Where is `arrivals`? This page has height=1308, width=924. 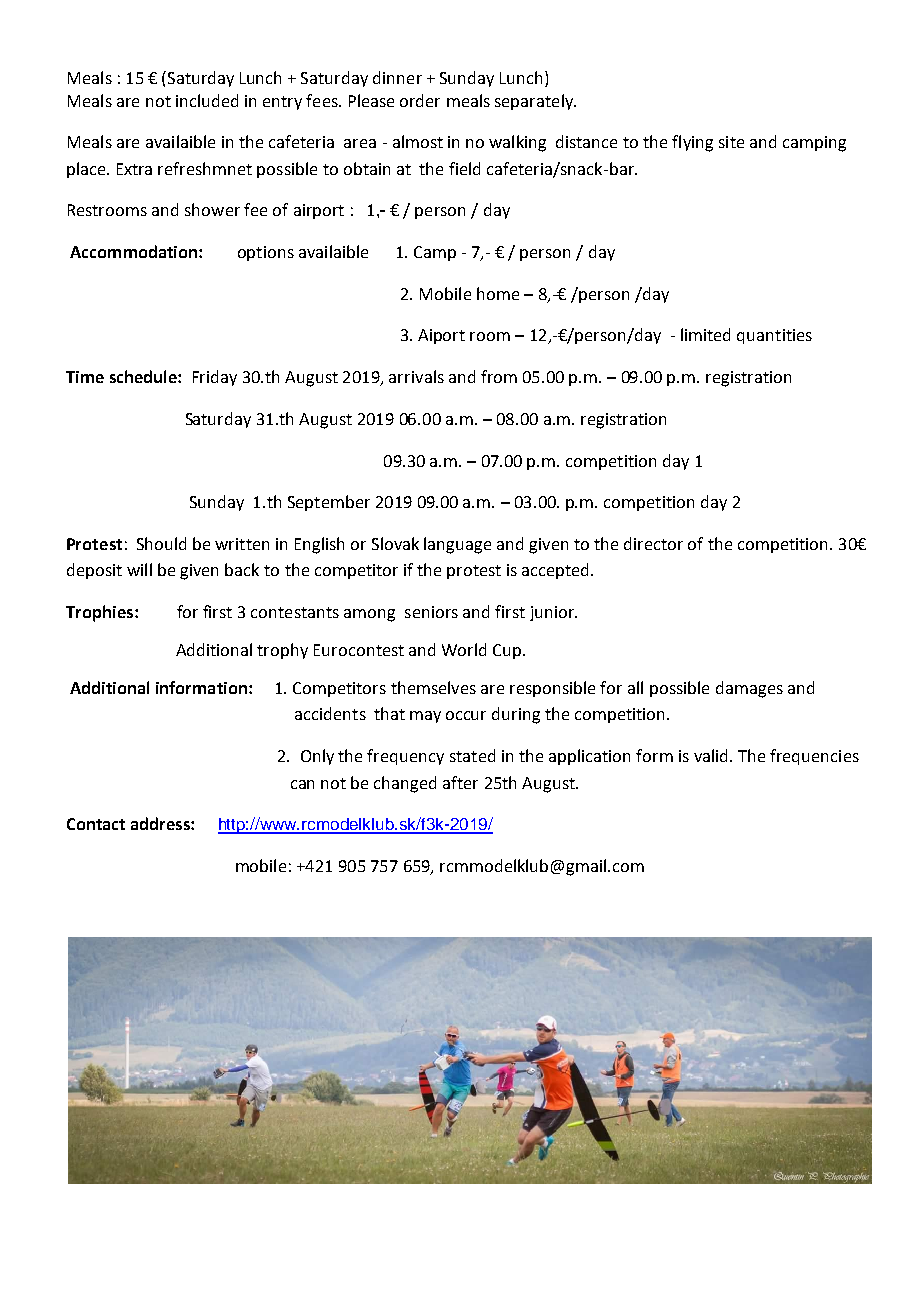 arrivals is located at coordinates (416, 376).
